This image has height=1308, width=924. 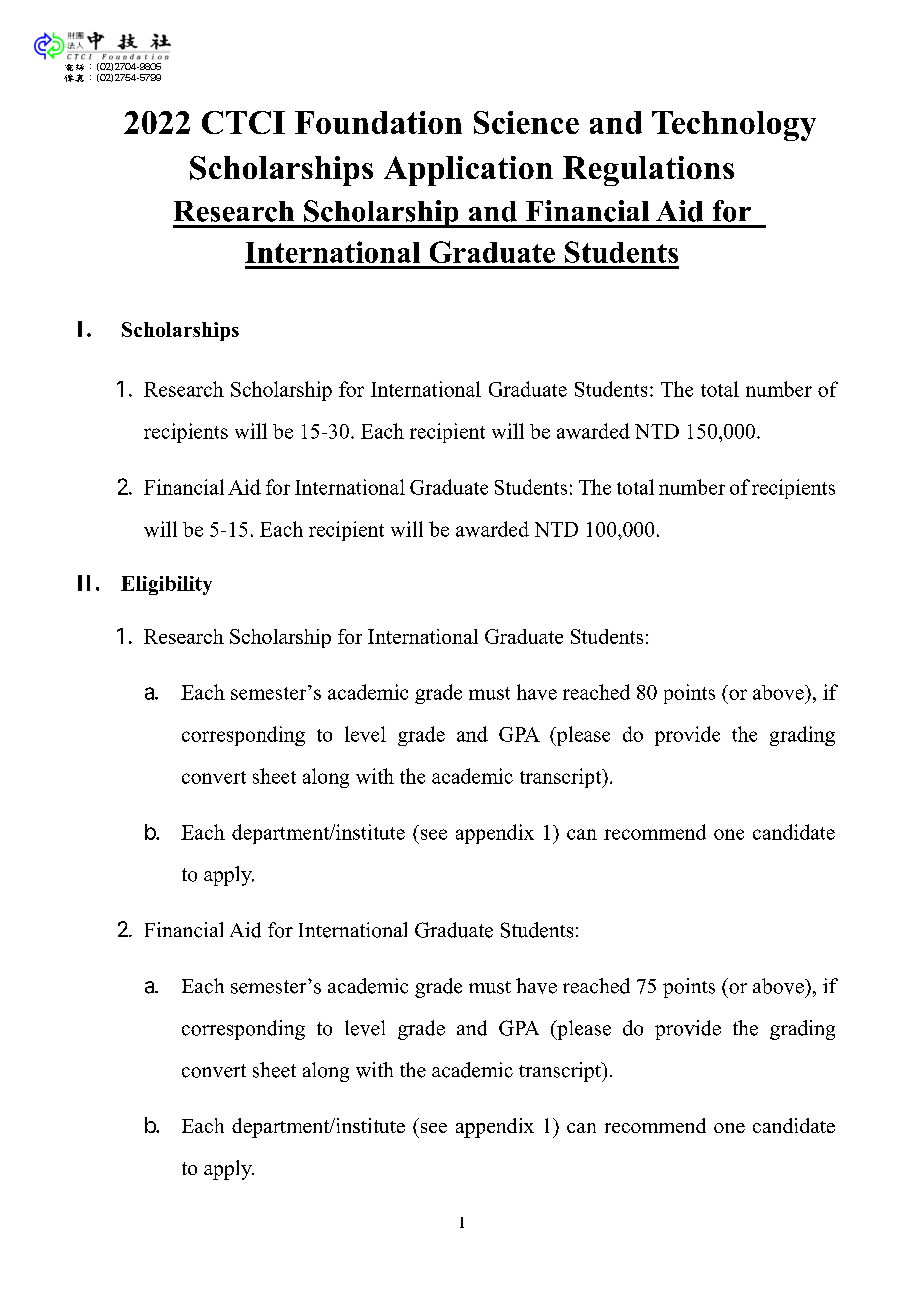 I want to click on Eligibility, so click(x=166, y=585).
